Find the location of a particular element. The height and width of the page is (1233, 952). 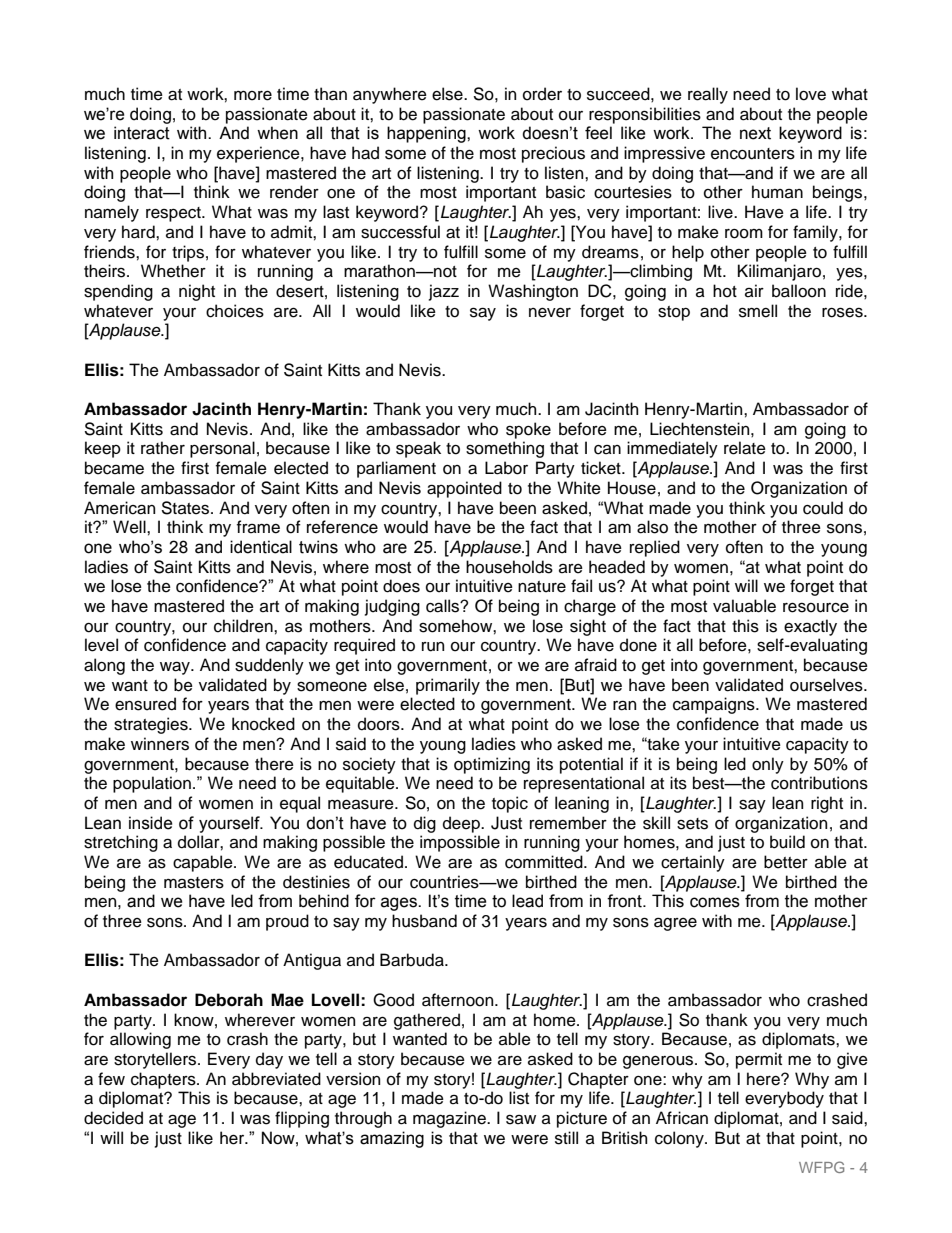

smell is located at coordinates (758, 311).
